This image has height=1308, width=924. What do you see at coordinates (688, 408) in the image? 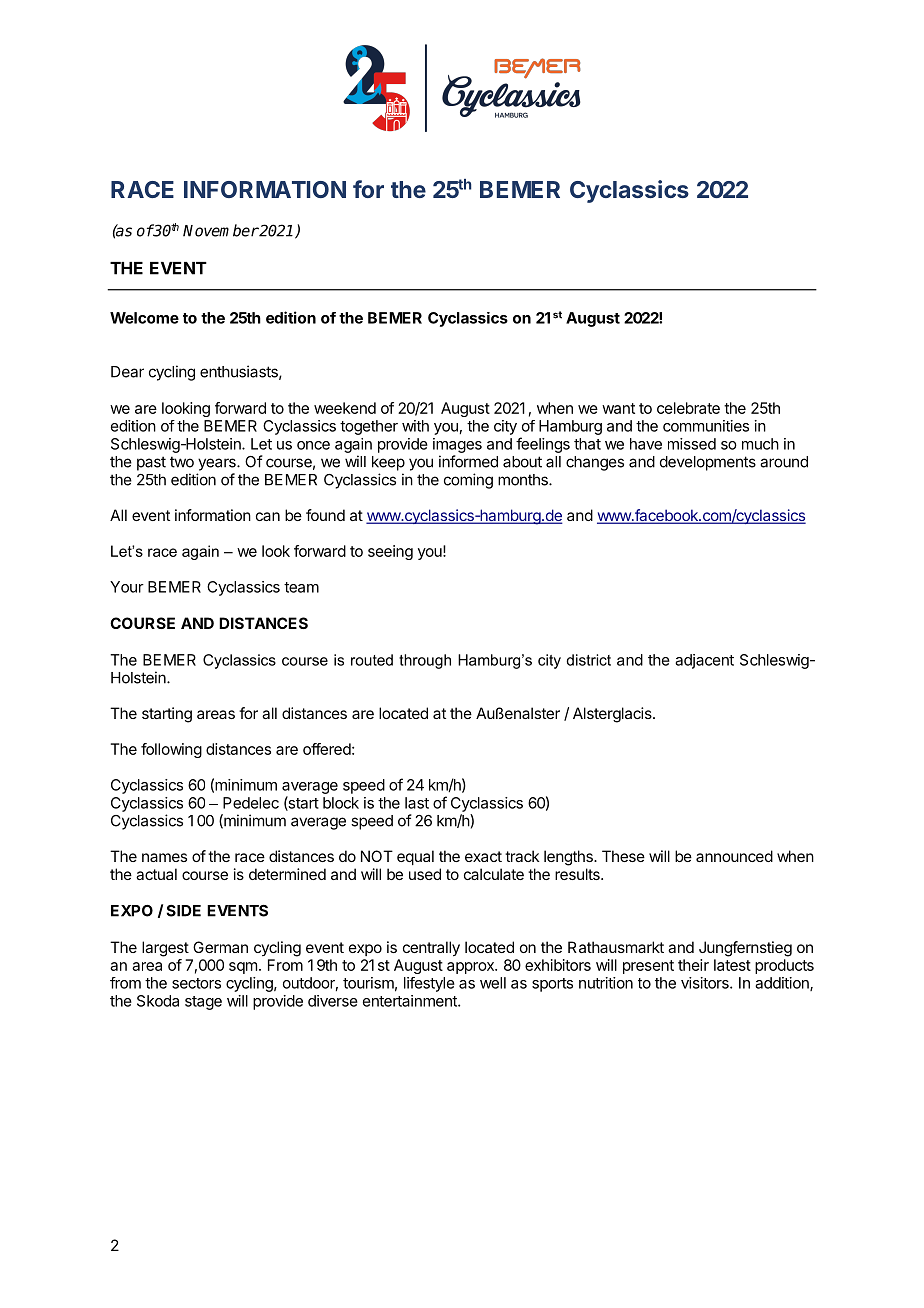
I see `celebrate` at bounding box center [688, 408].
